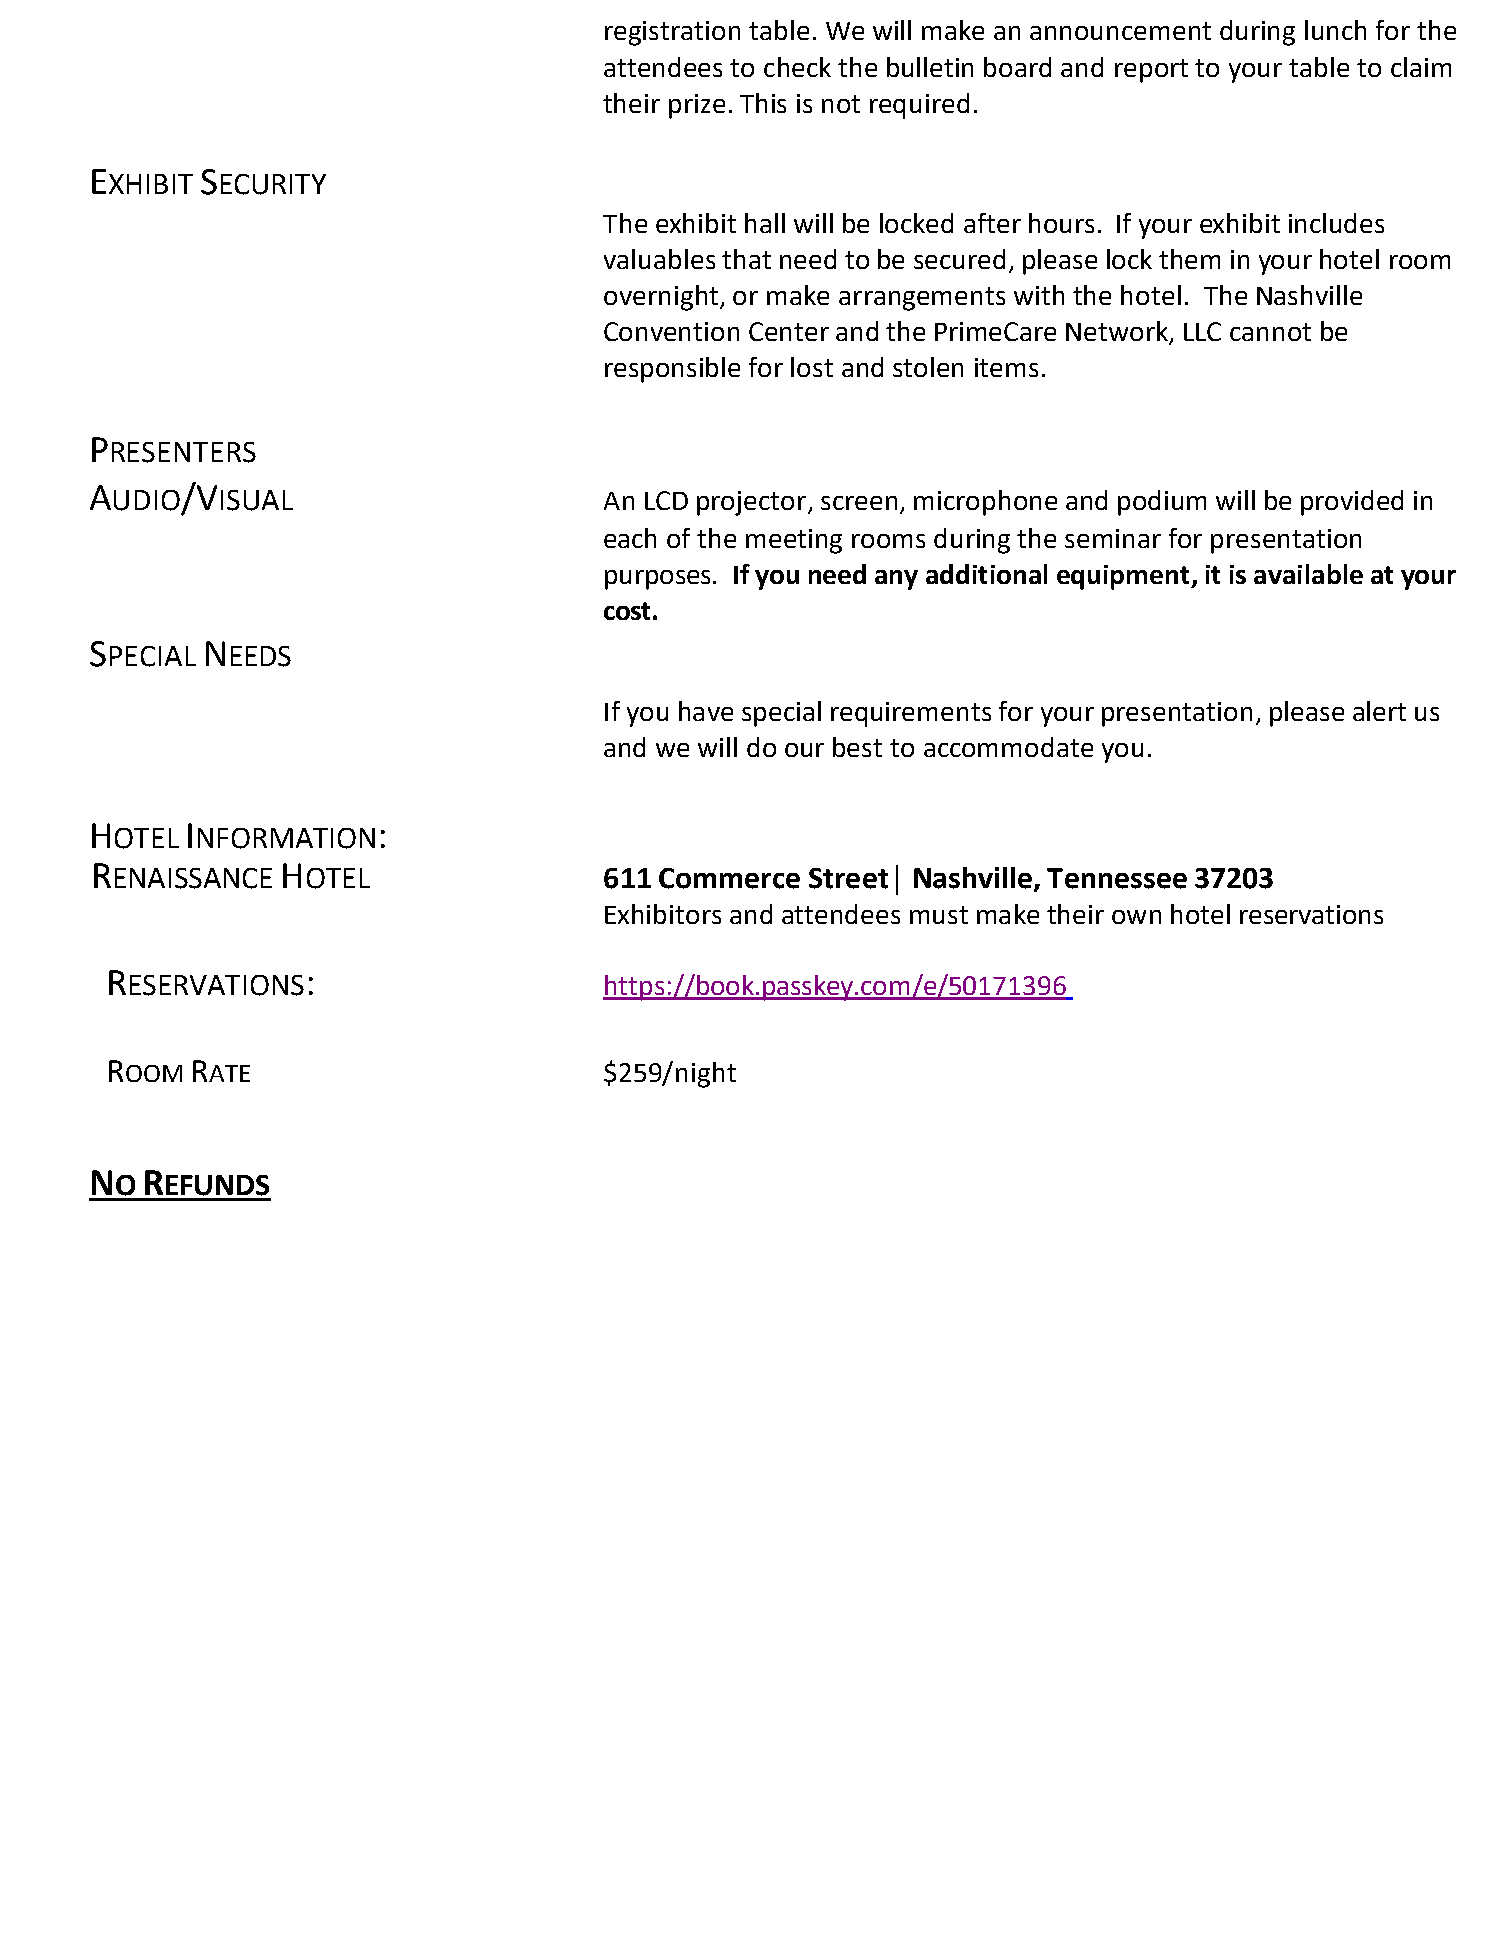 Image resolution: width=1507 pixels, height=1950 pixels. Describe the element at coordinates (1335, 30) in the page. I see `lunch` at that location.
